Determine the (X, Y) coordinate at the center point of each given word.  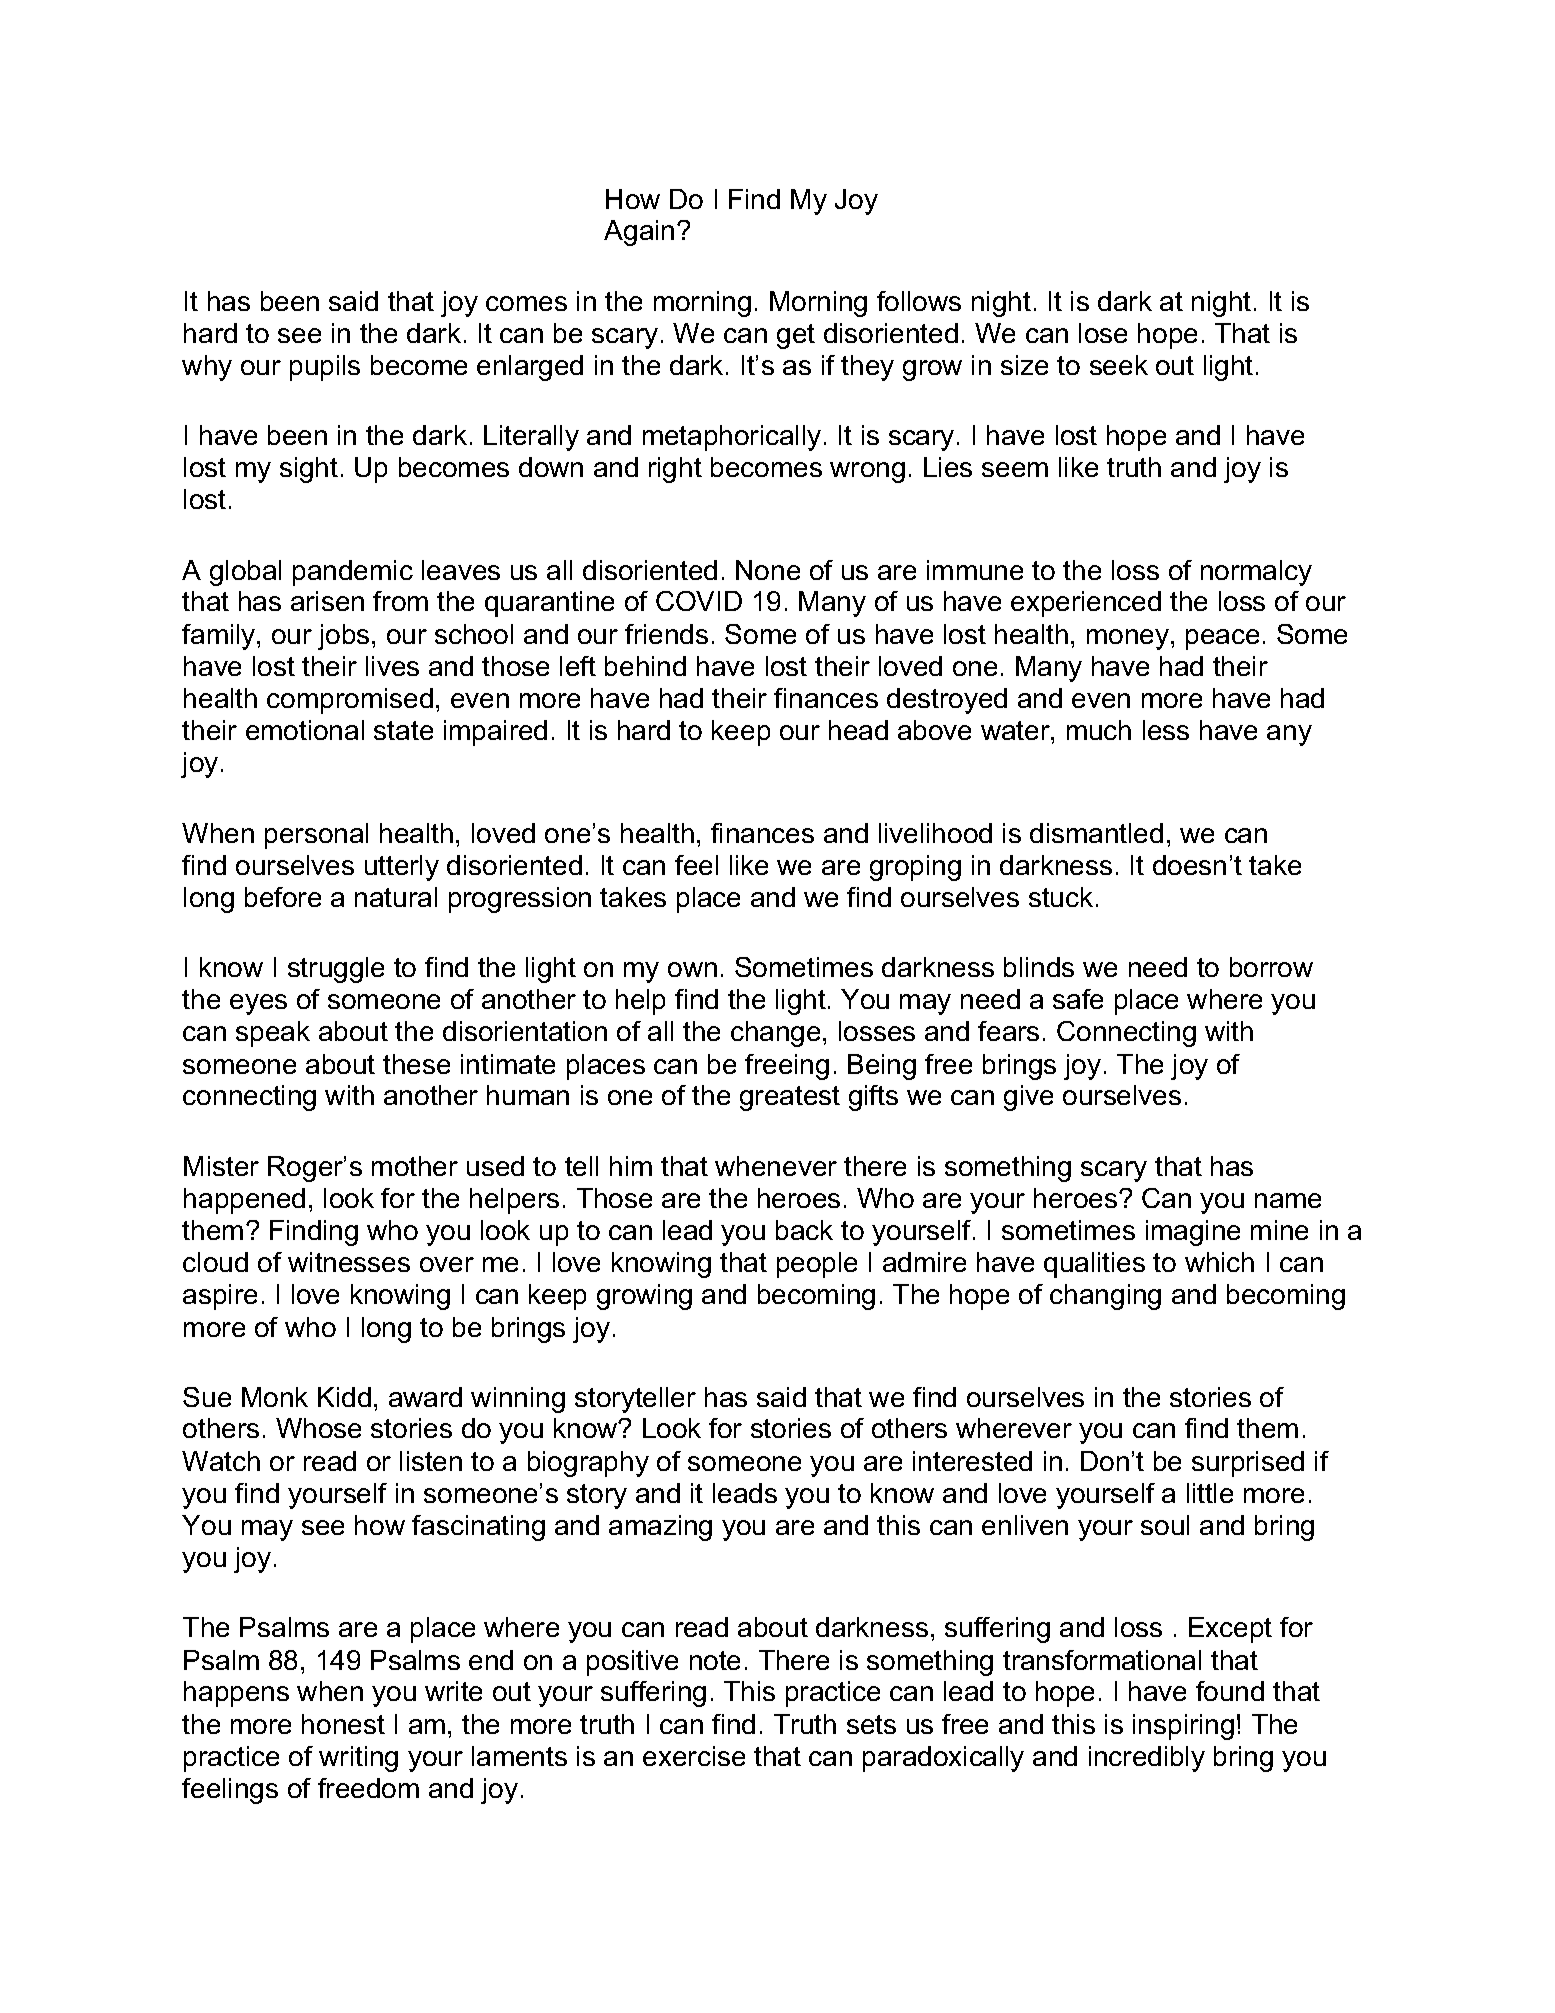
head (858, 730)
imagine (1193, 1233)
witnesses (349, 1262)
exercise (694, 1756)
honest (343, 1724)
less (1166, 730)
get (796, 336)
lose (1103, 333)
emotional (305, 730)
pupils (325, 368)
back (804, 1230)
